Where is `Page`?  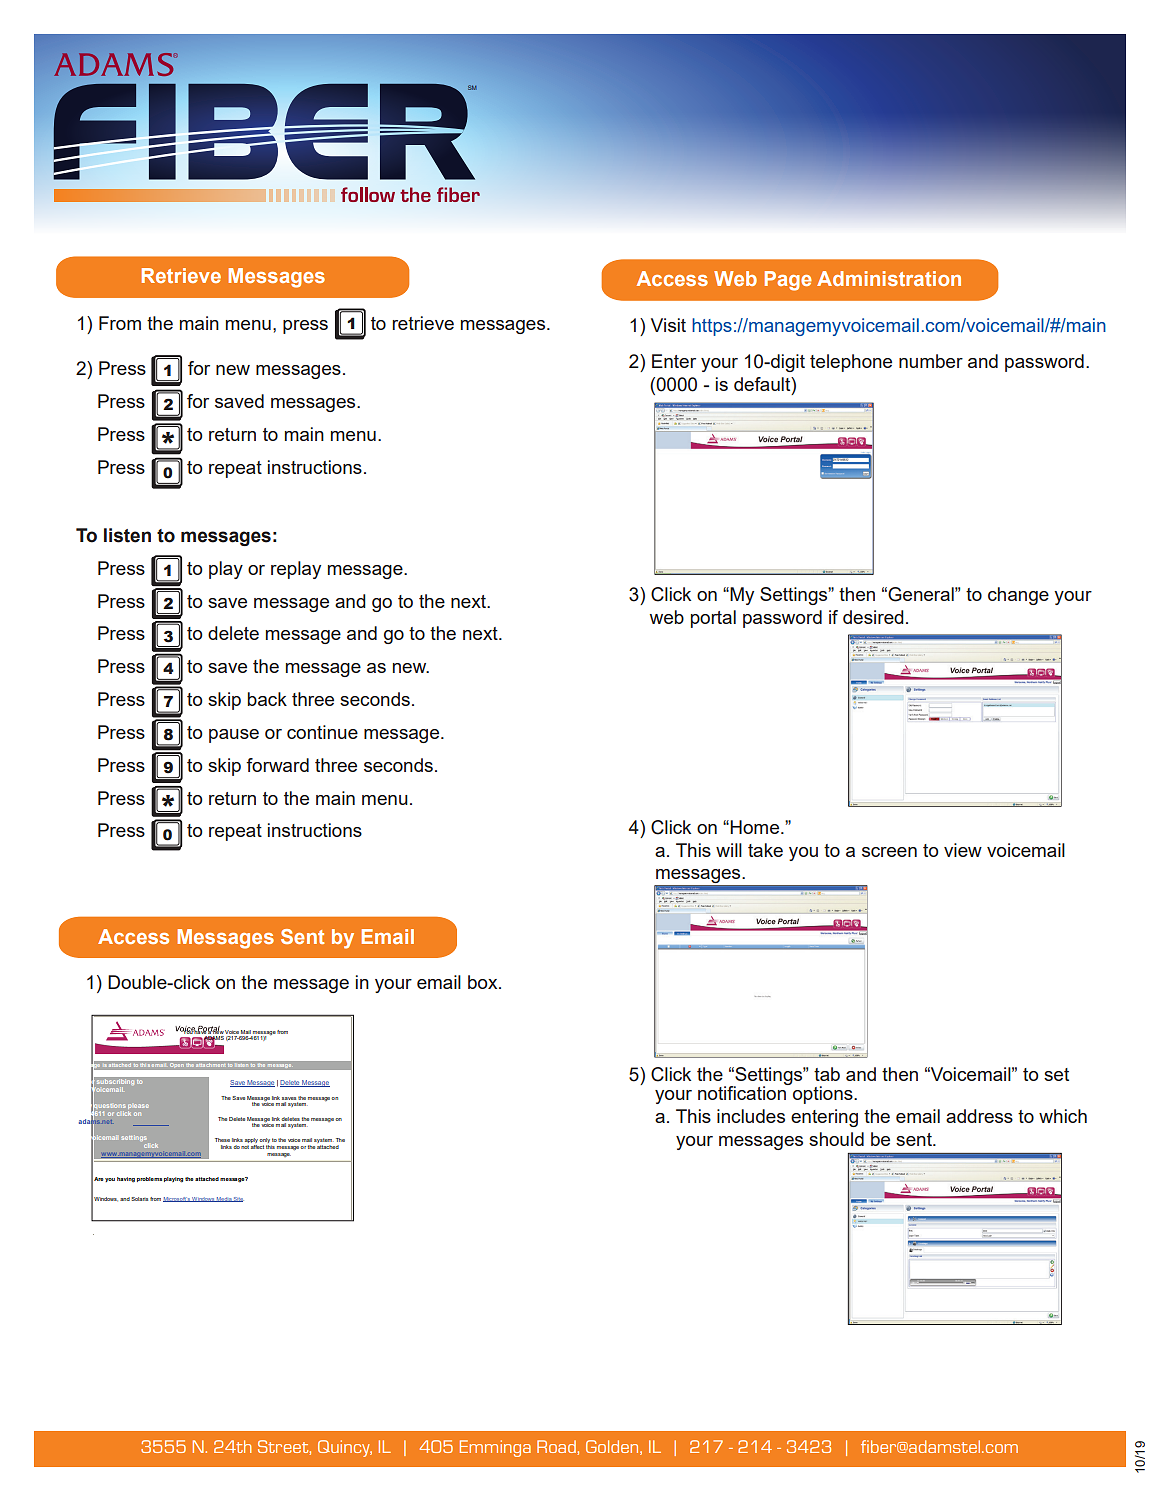 Page is located at coordinates (788, 281).
